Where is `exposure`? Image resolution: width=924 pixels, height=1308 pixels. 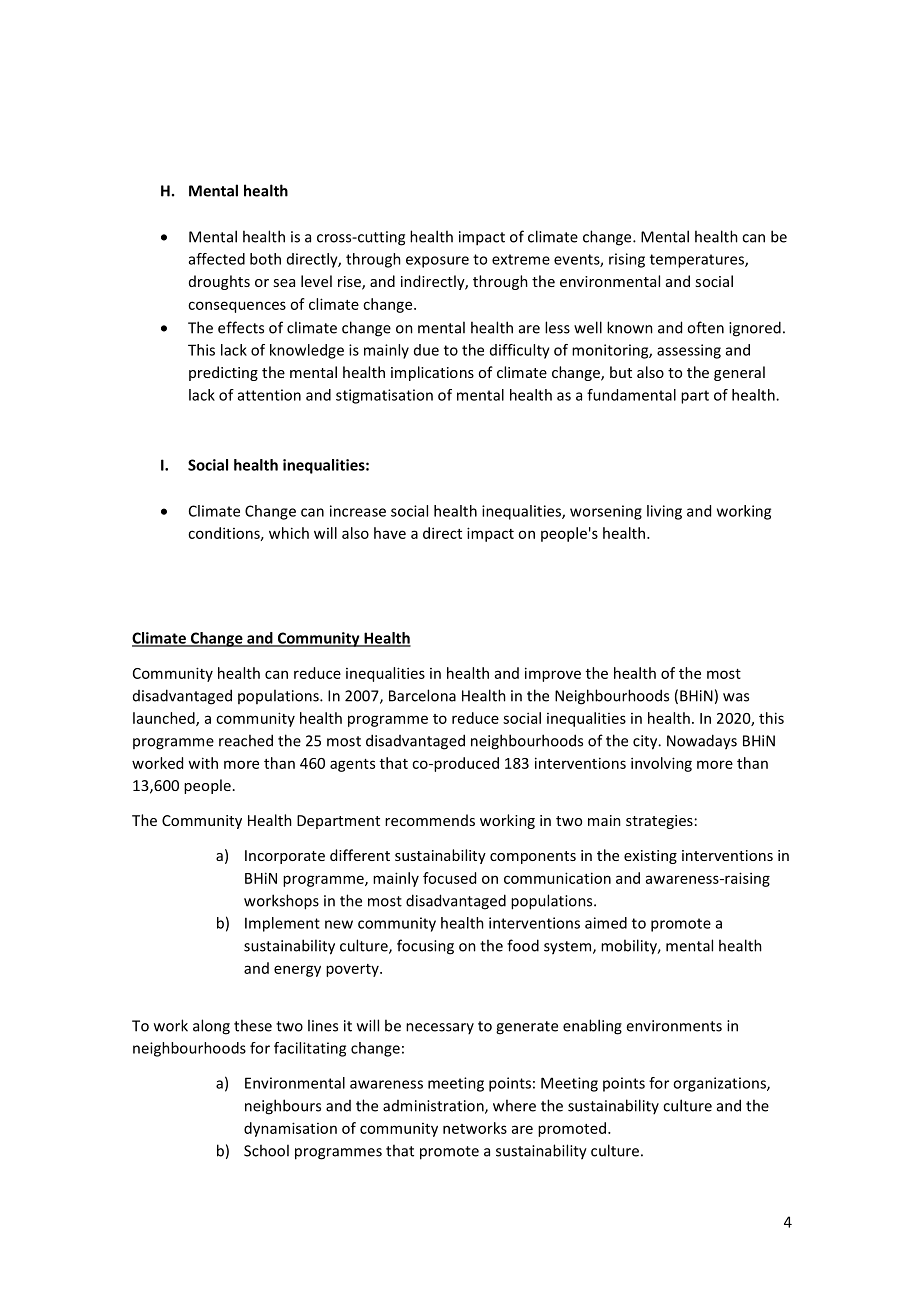
exposure is located at coordinates (437, 262).
